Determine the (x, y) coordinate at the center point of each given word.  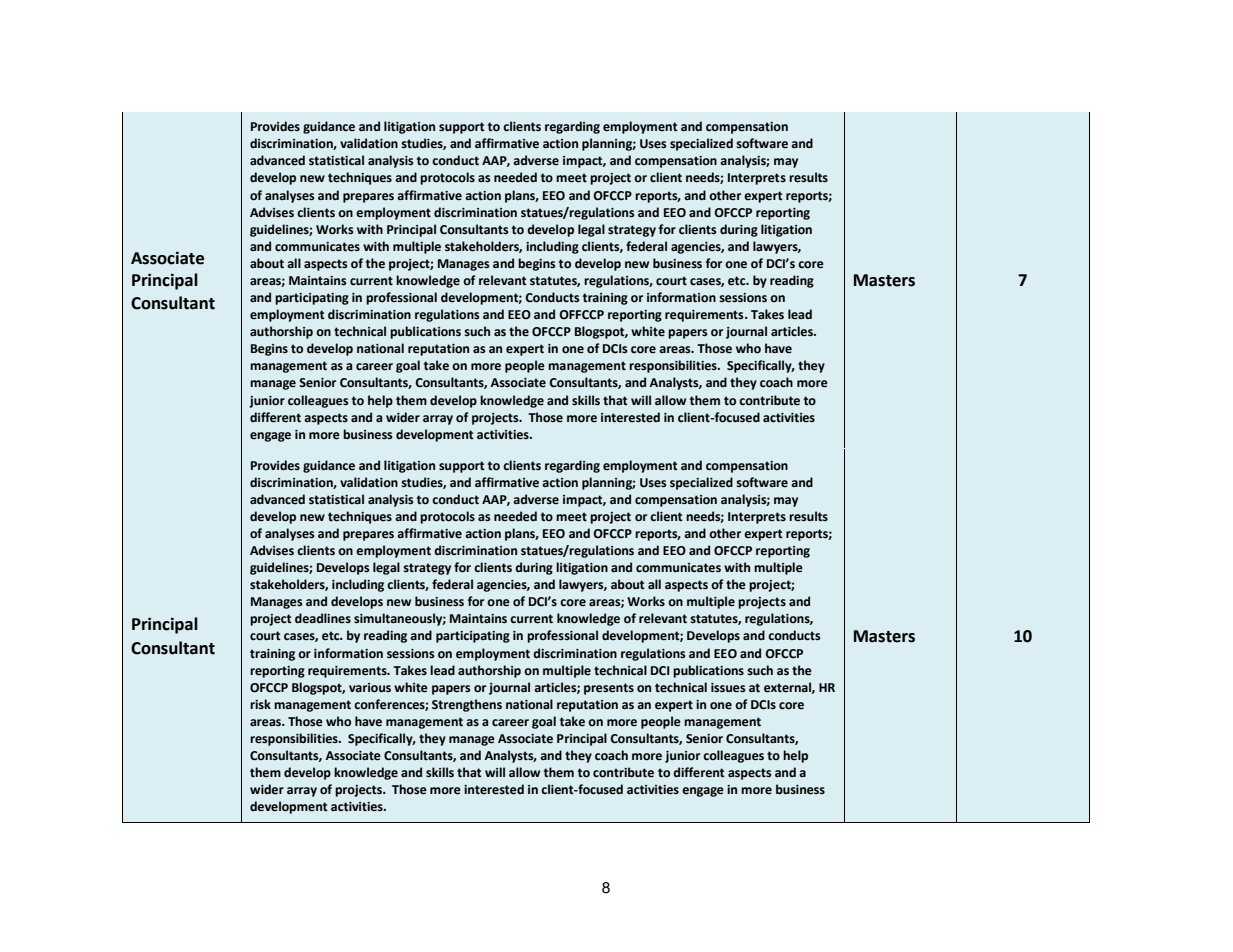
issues (728, 688)
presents (609, 689)
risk (260, 704)
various (370, 688)
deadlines (323, 618)
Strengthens (467, 705)
